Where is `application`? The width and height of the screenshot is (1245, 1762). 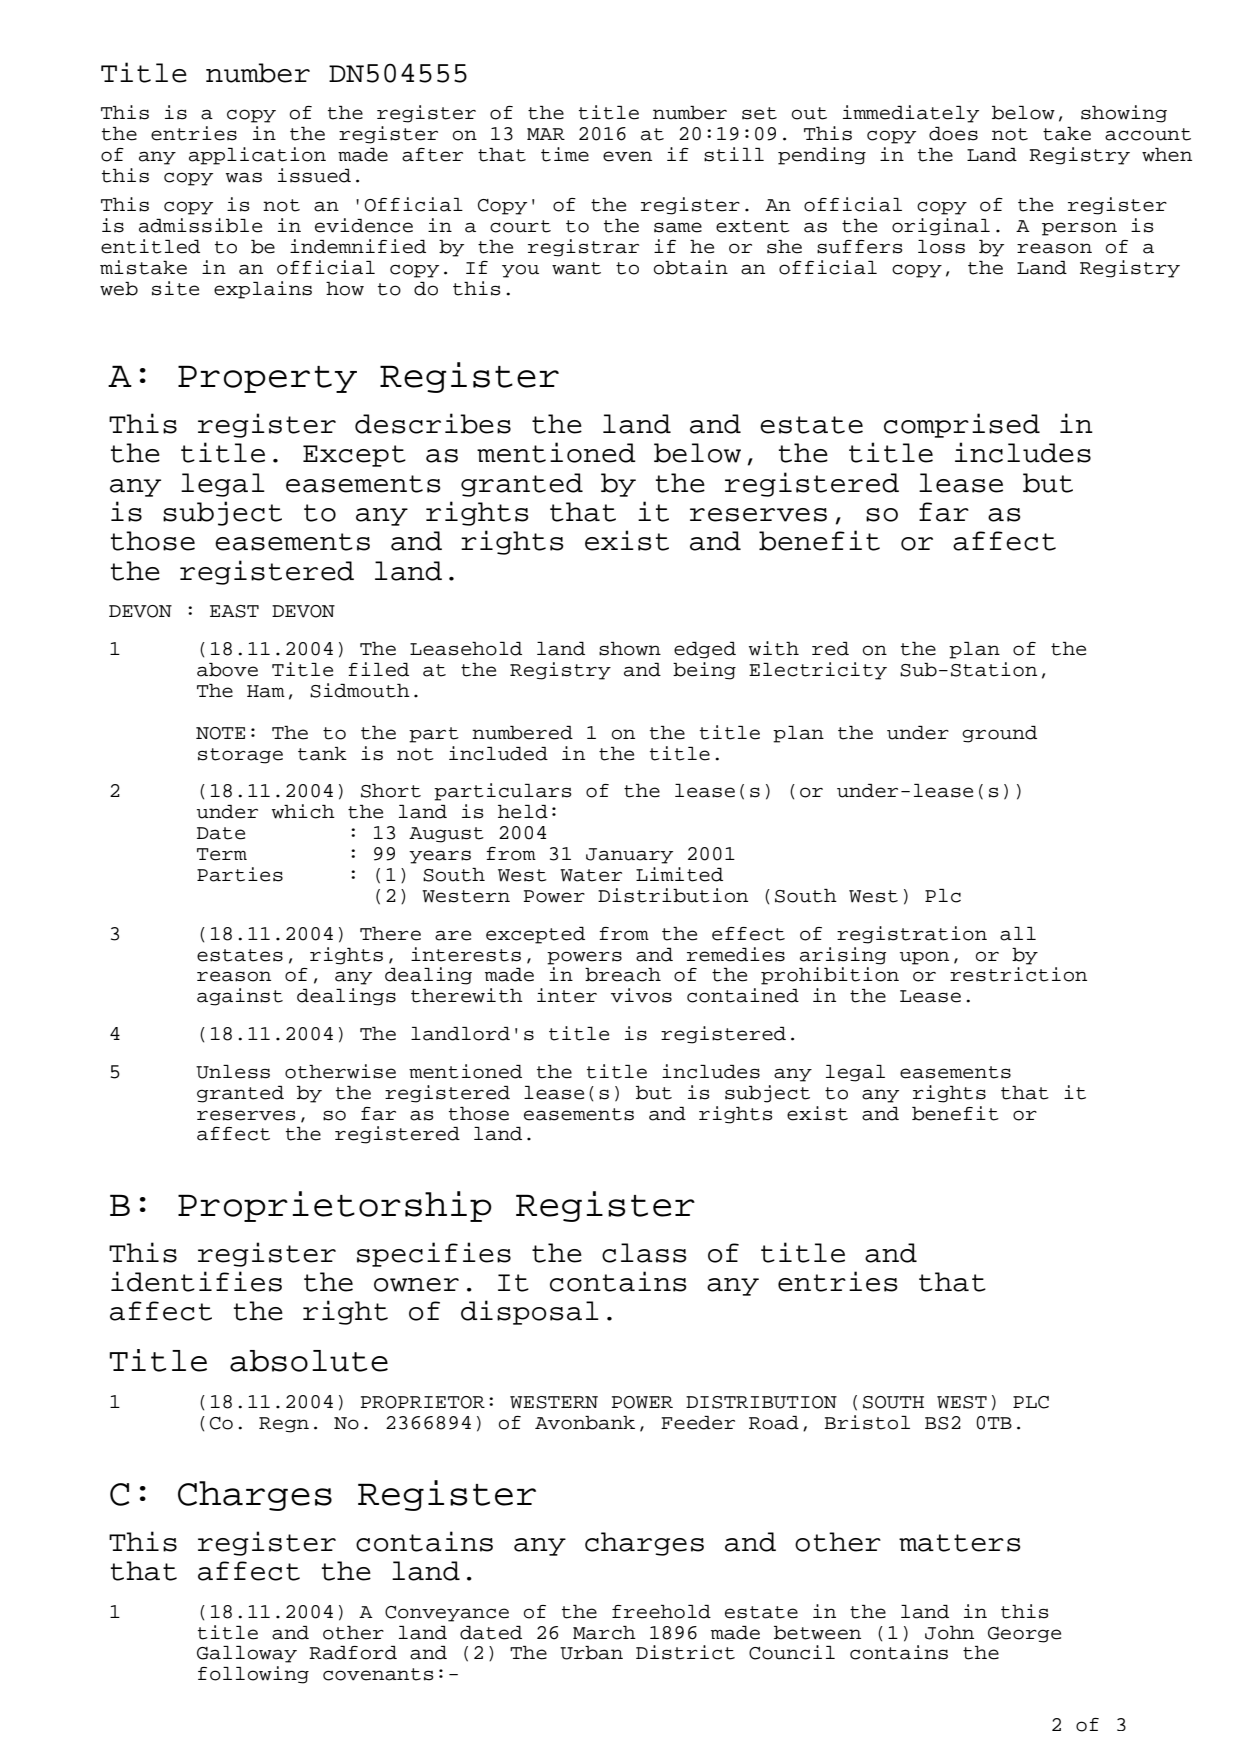
application is located at coordinates (257, 156).
